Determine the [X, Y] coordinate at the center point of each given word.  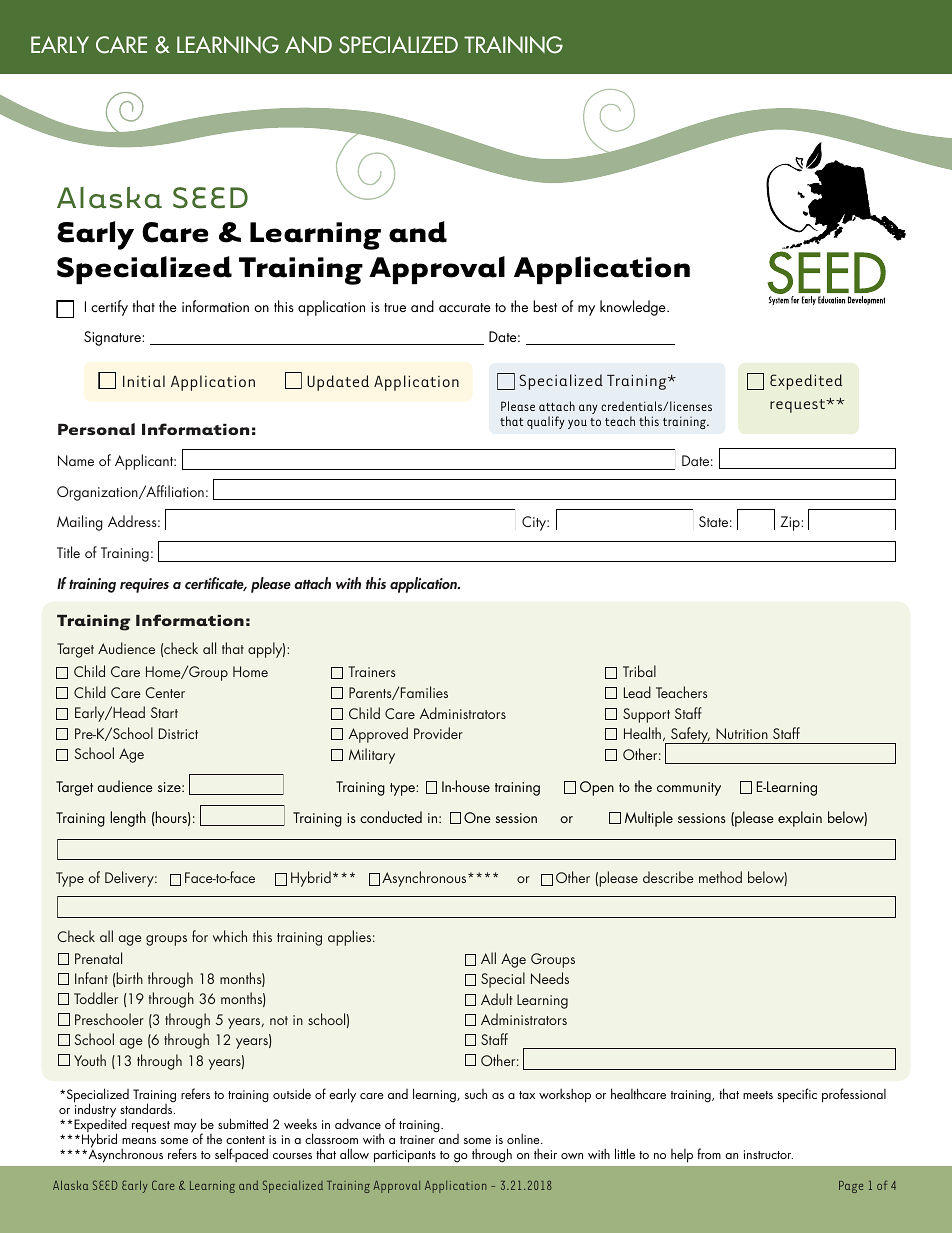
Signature [113, 338]
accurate [465, 307]
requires [144, 585]
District [178, 733]
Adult [497, 999]
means [139, 1141]
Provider [438, 733]
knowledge [634, 308]
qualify [545, 422]
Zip [791, 523]
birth [130, 978]
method [720, 877]
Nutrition [742, 733]
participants [405, 1156]
